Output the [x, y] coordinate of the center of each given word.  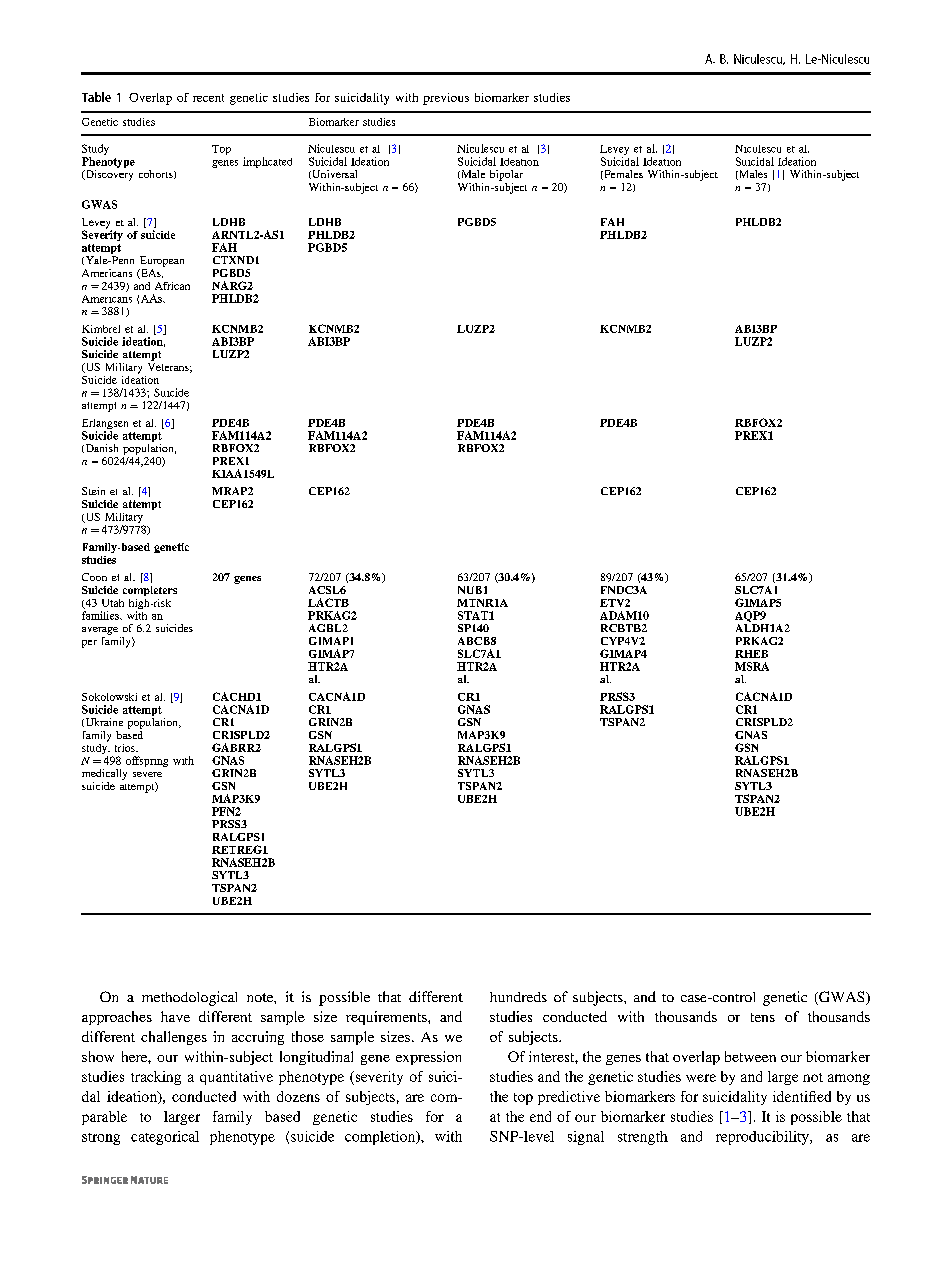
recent [208, 98]
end [540, 1116]
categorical [165, 1138]
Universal [333, 174]
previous [446, 99]
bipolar [506, 175]
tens [763, 1017]
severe [147, 774]
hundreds [518, 997]
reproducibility [763, 1138]
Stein [93, 491]
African [172, 286]
